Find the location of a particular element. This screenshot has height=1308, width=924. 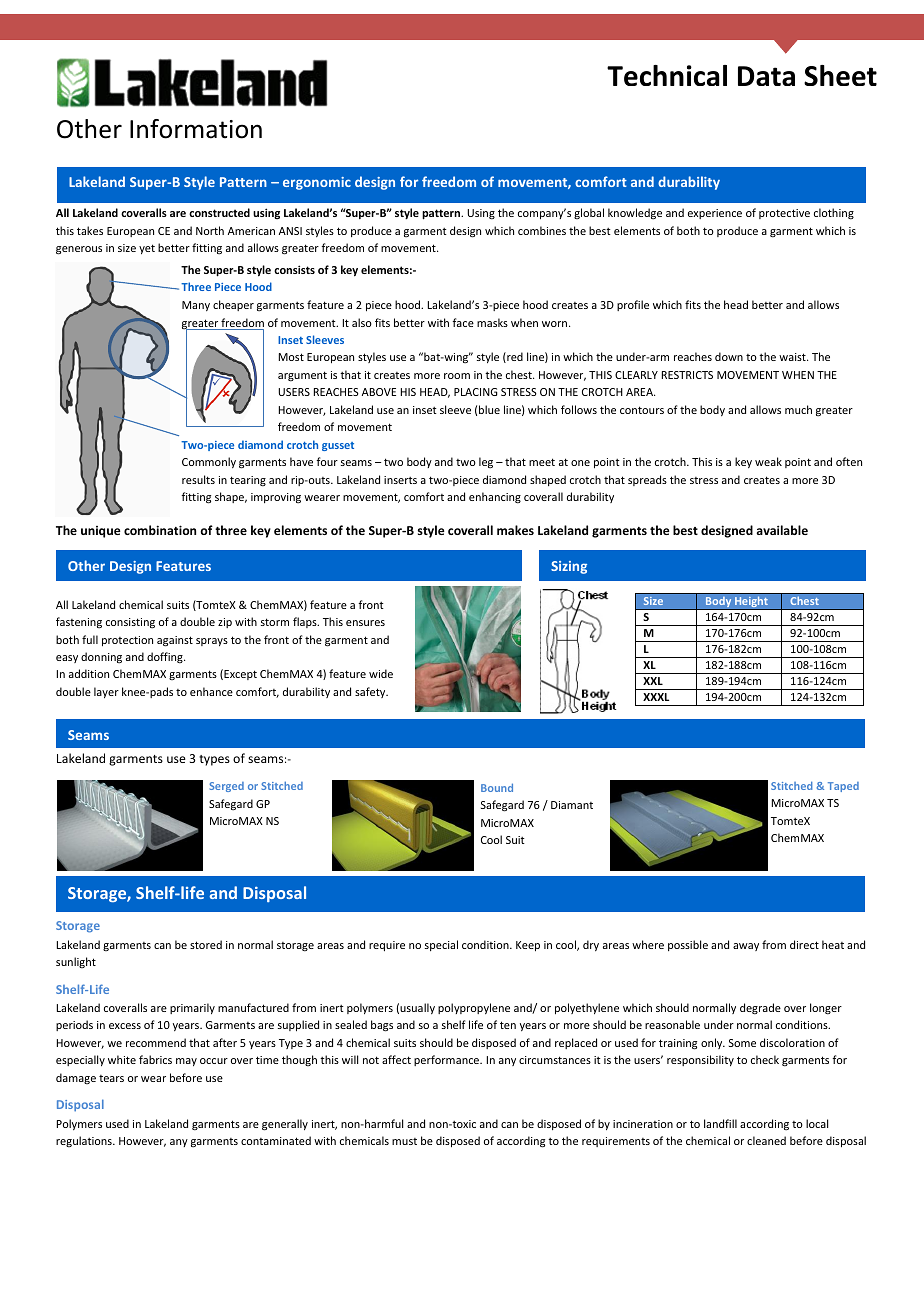

ergonomic is located at coordinates (317, 183).
